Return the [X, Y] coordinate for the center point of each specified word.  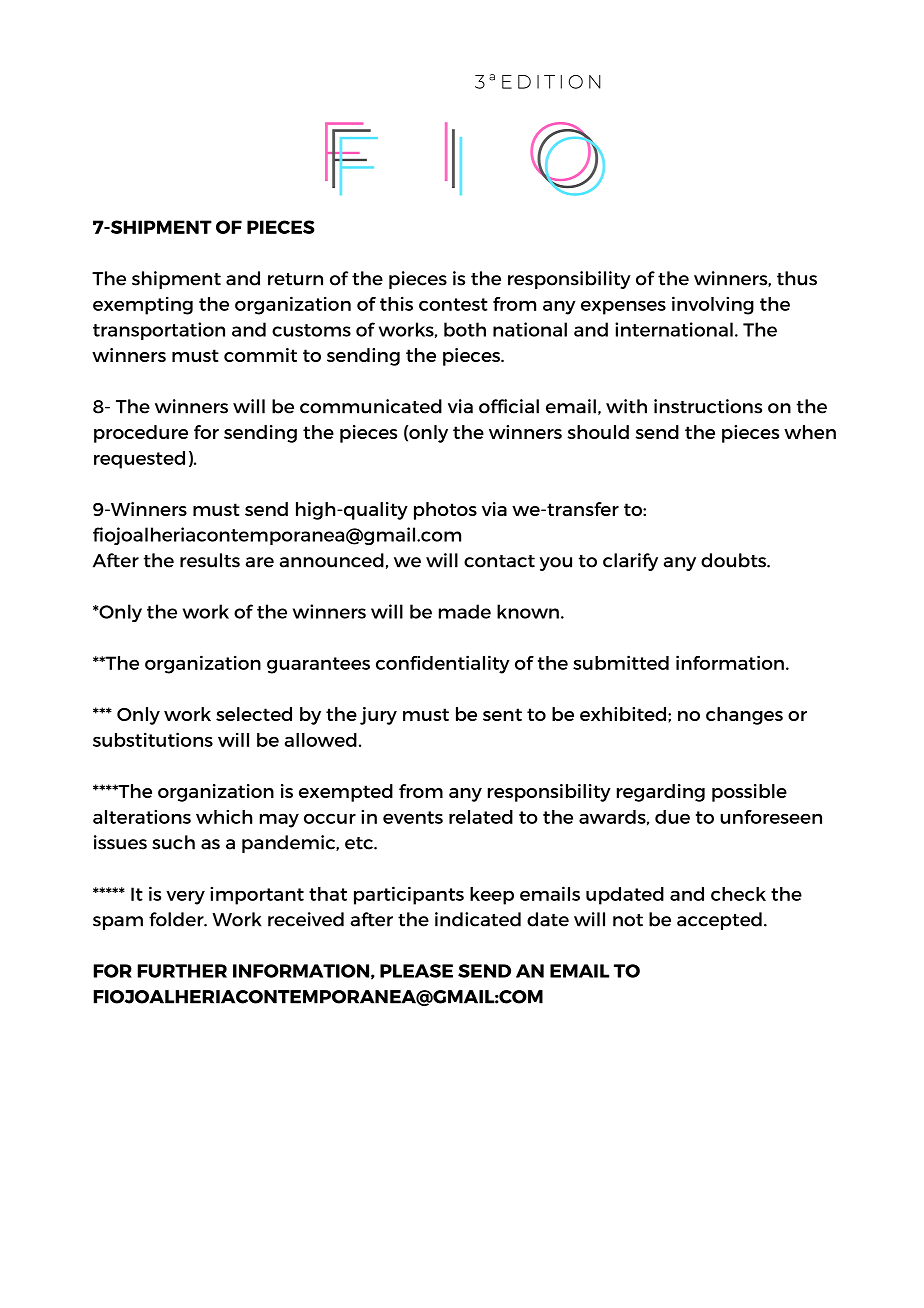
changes [744, 716]
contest [453, 304]
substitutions [153, 739]
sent [502, 714]
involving [713, 305]
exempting [143, 305]
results [210, 560]
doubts [734, 560]
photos [445, 511]
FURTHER [182, 971]
